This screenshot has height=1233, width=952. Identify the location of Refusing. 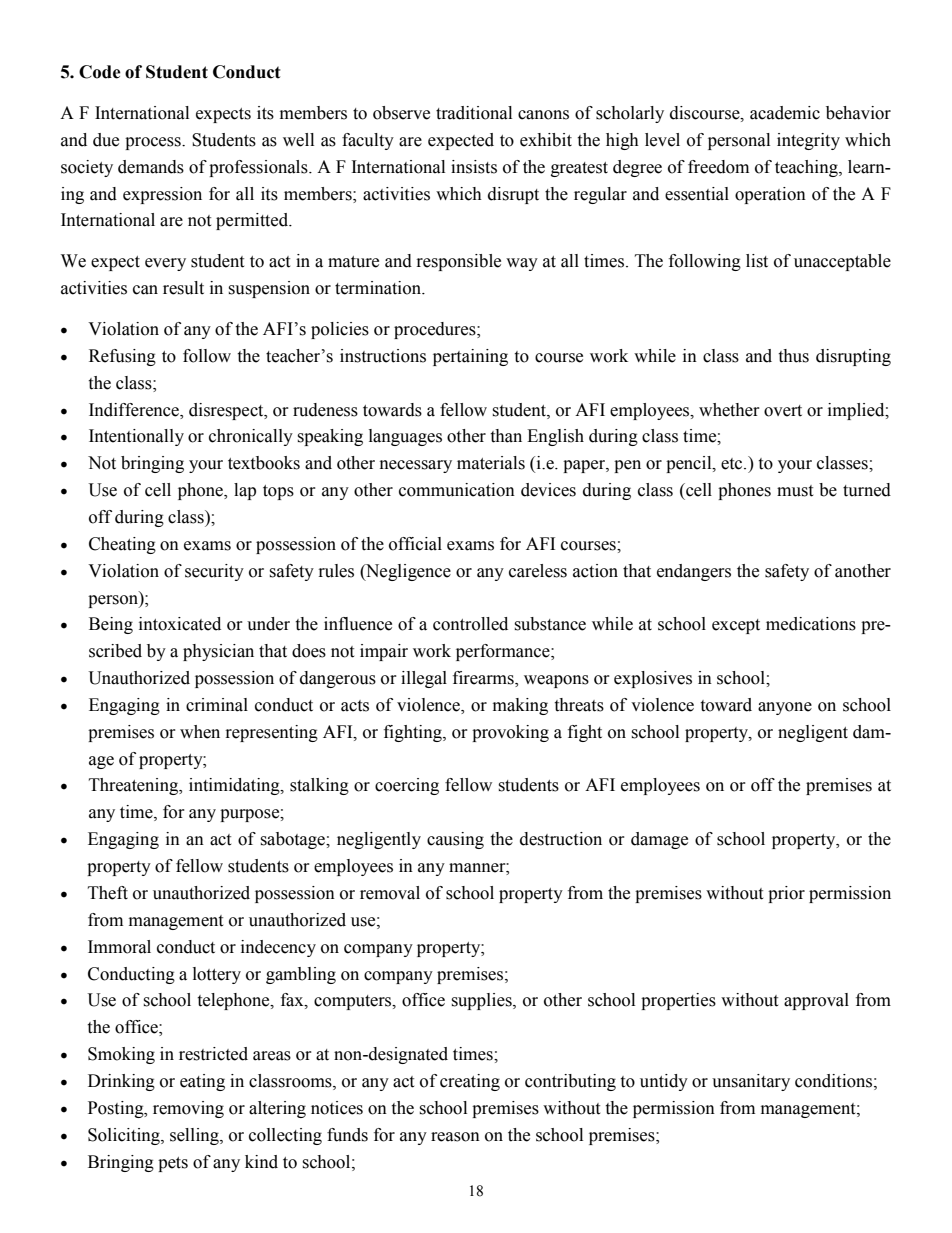
(122, 357).
